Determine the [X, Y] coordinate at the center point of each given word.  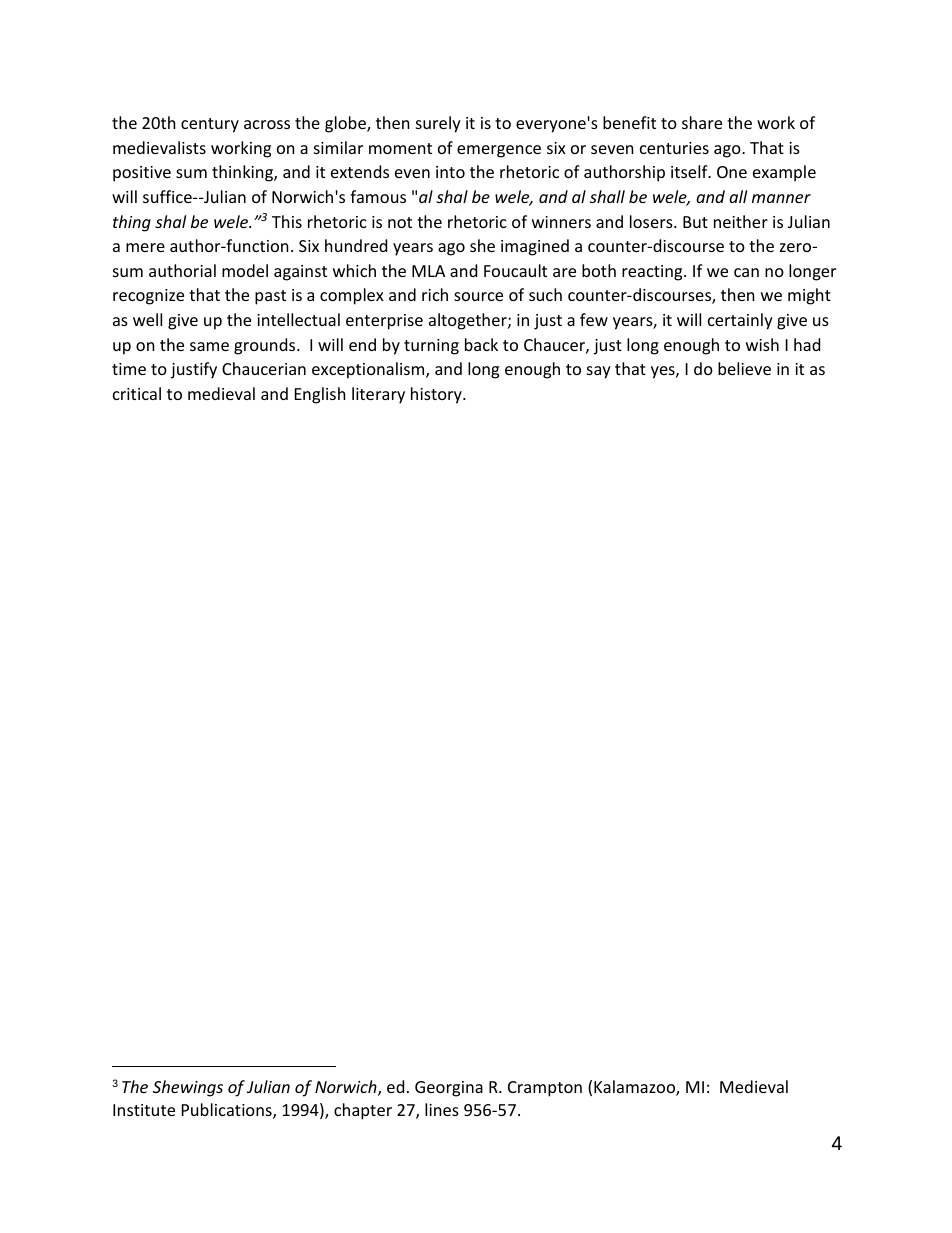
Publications [228, 1111]
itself [690, 171]
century [210, 125]
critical [137, 393]
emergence [499, 151]
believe [744, 368]
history [437, 395]
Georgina [449, 1089]
